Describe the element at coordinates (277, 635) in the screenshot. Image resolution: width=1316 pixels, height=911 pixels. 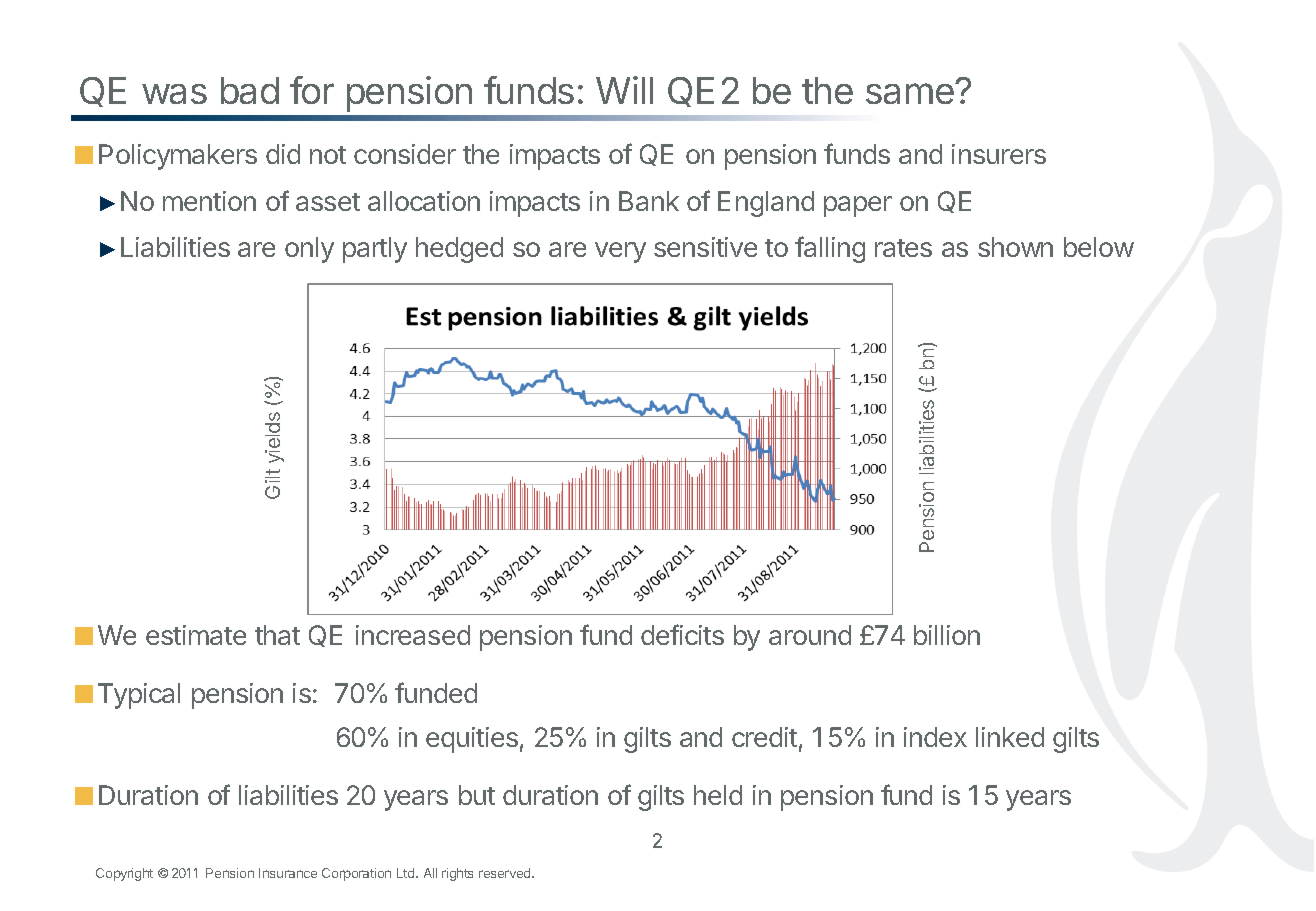
I see `that` at that location.
